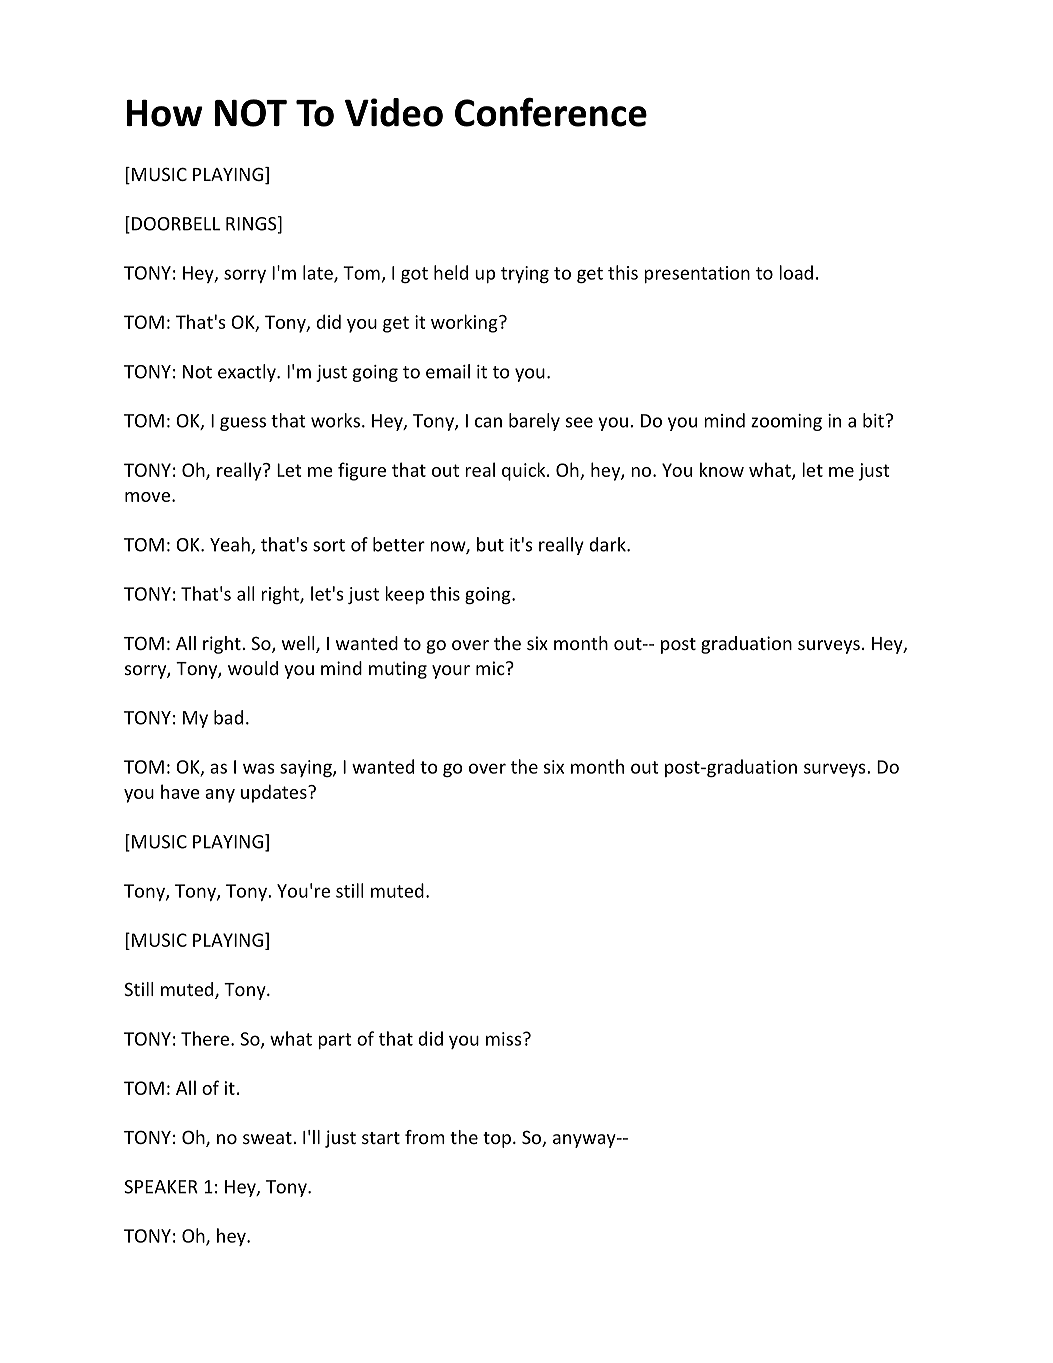 The image size is (1053, 1363). Describe the element at coordinates (267, 1138) in the screenshot. I see `sweat` at that location.
